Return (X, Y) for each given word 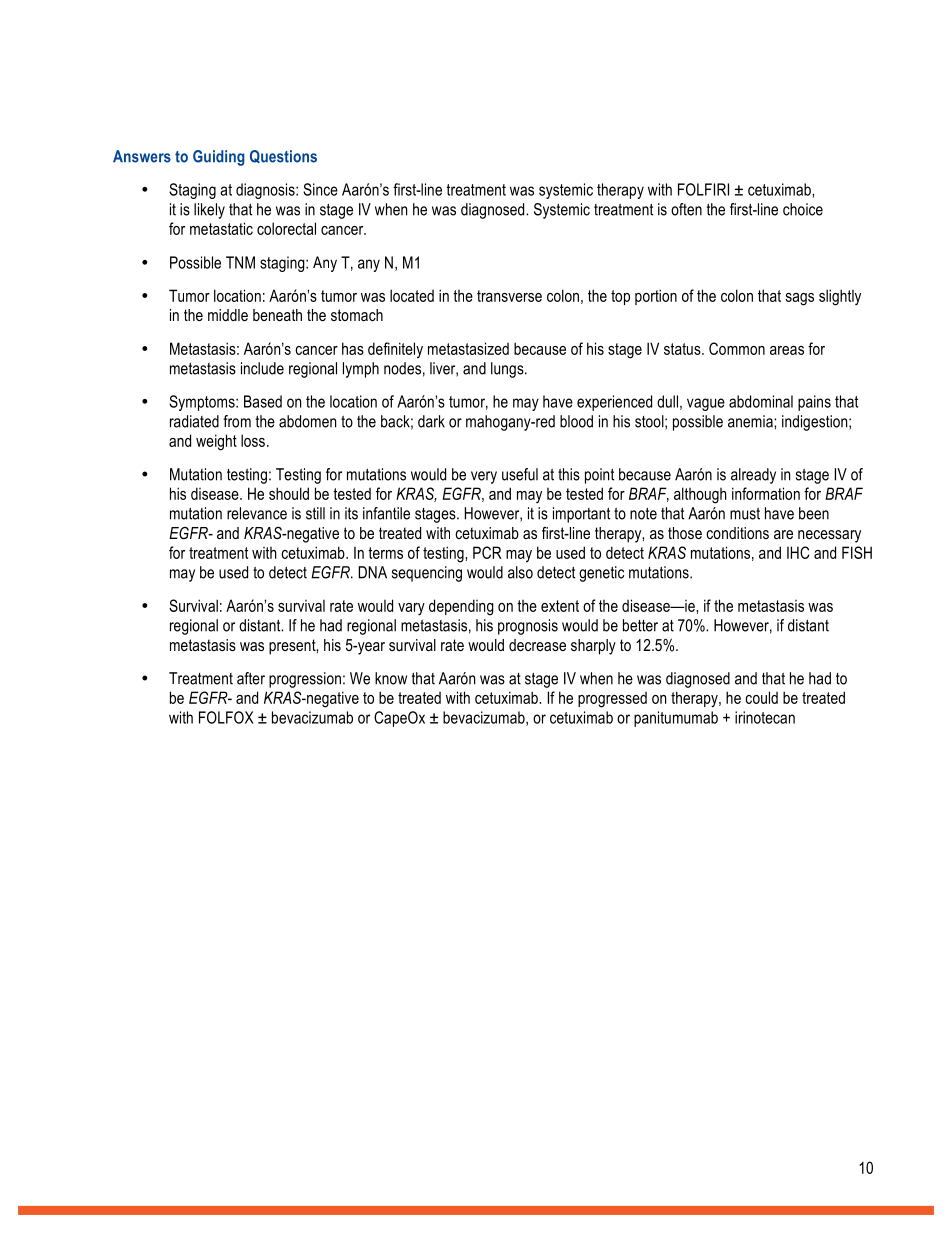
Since (320, 189)
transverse (509, 296)
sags (800, 299)
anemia (751, 421)
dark (431, 421)
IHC (798, 552)
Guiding (219, 158)
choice (803, 209)
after (251, 678)
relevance (257, 513)
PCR (487, 552)
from (237, 421)
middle (228, 315)
